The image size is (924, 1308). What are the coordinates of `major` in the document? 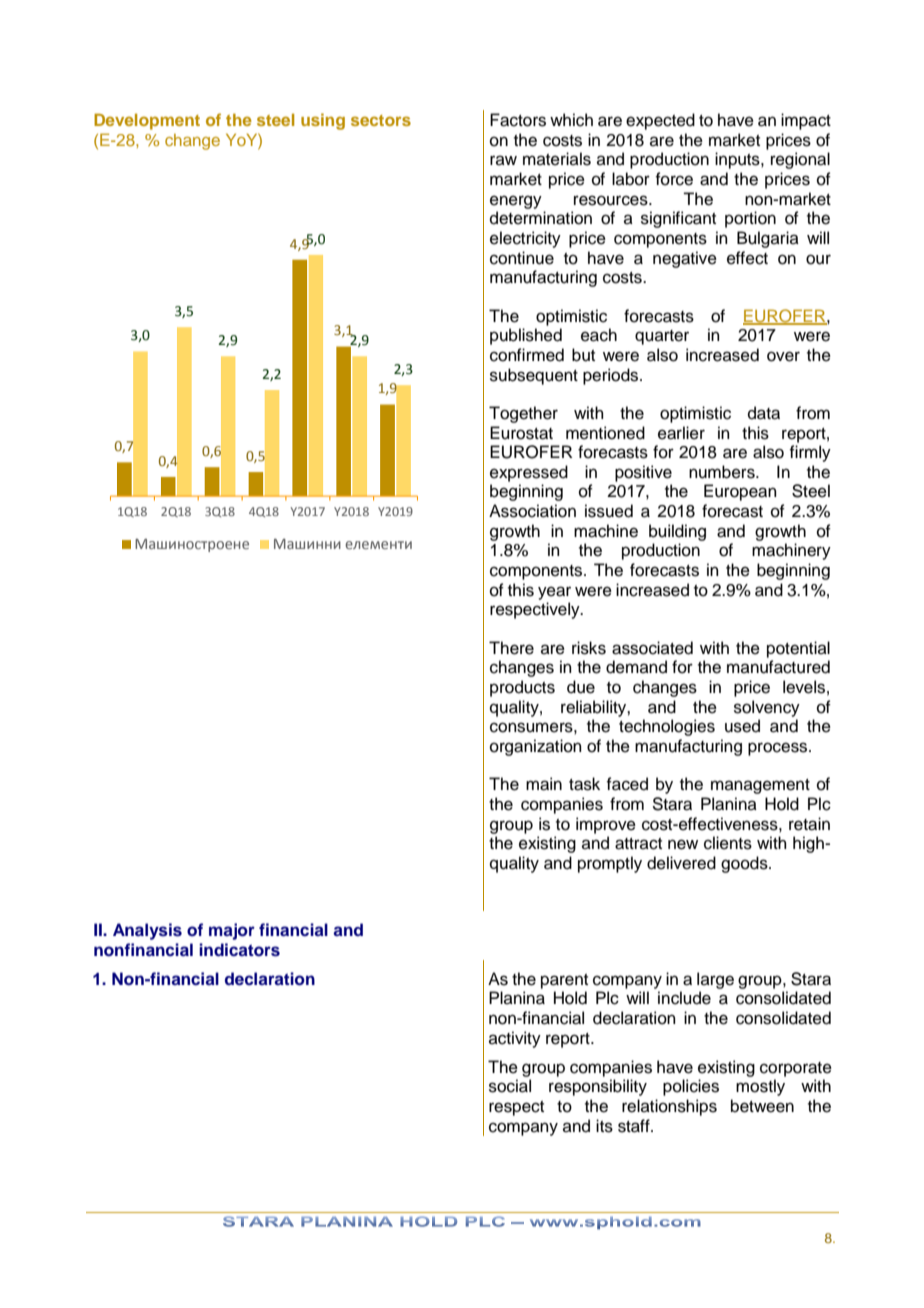 It's located at (232, 931).
